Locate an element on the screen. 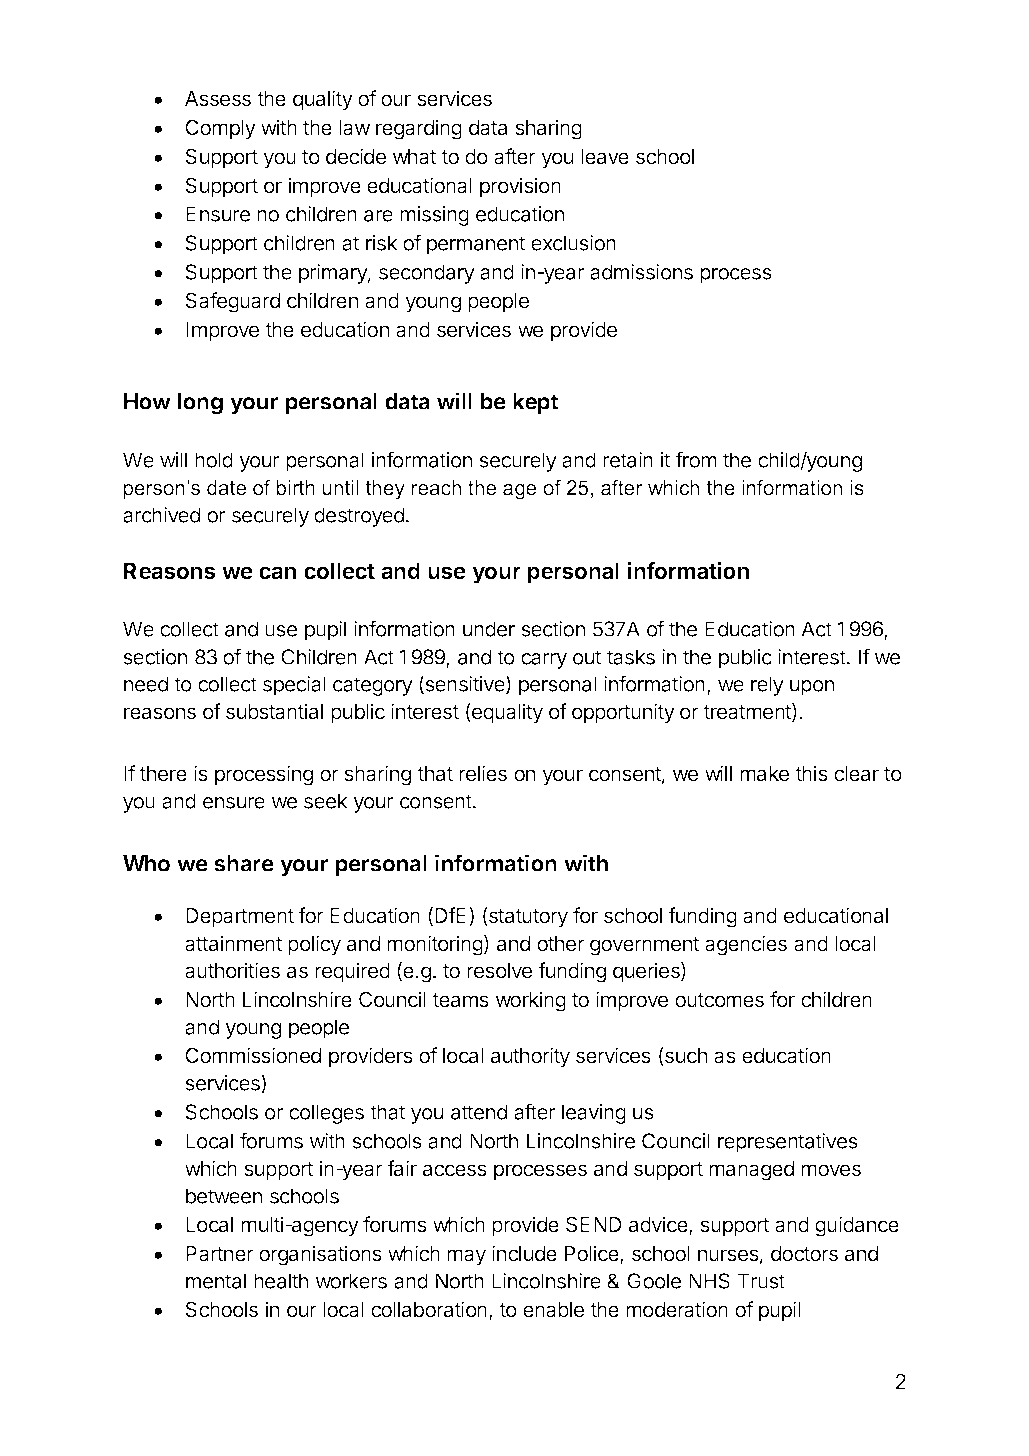 The height and width of the screenshot is (1456, 1029). leave is located at coordinates (605, 157).
